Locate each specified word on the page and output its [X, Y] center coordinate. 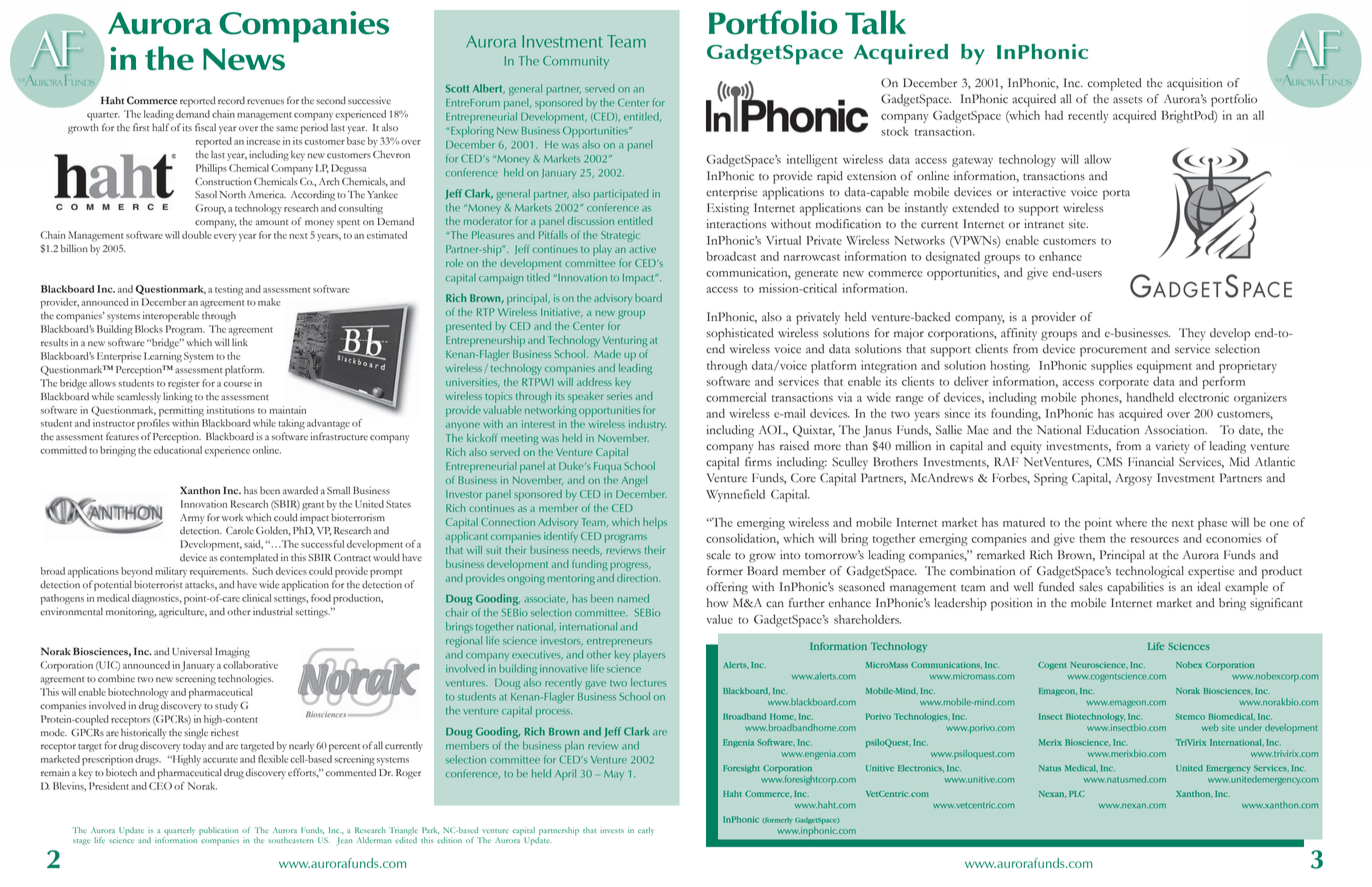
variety [1172, 447]
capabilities [1135, 588]
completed [1114, 84]
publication [219, 831]
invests [612, 830]
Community [576, 62]
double [197, 235]
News [244, 59]
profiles [153, 424]
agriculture [183, 612]
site [1078, 224]
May [614, 775]
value [719, 619]
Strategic [620, 236]
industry [648, 425]
